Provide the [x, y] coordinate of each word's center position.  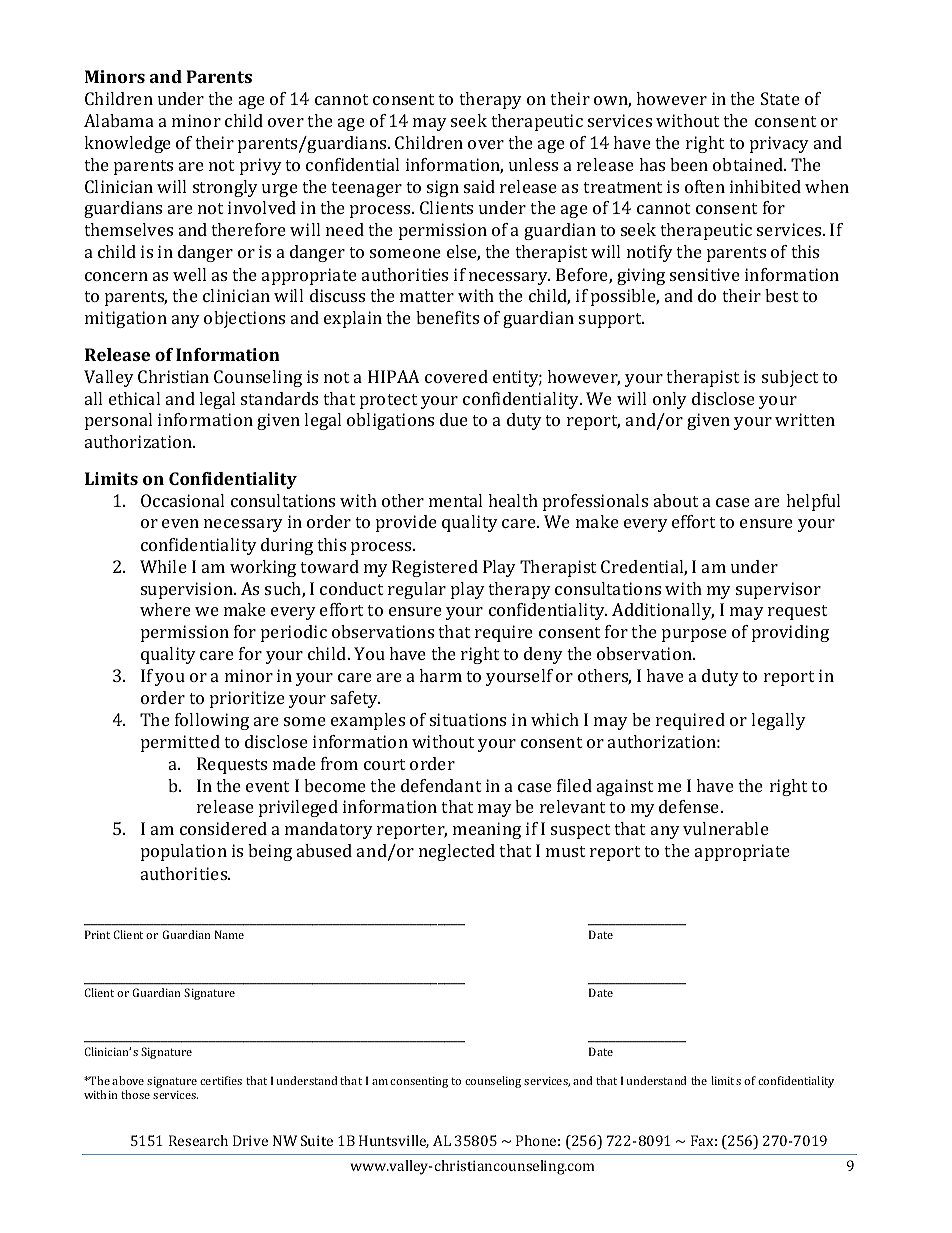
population [184, 852]
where [165, 609]
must [565, 851]
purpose [694, 635]
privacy [779, 144]
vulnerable [726, 828]
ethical [134, 398]
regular [417, 590]
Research [198, 1140]
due [454, 419]
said [479, 186]
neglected [457, 852]
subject [790, 378]
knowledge [127, 144]
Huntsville [394, 1141]
